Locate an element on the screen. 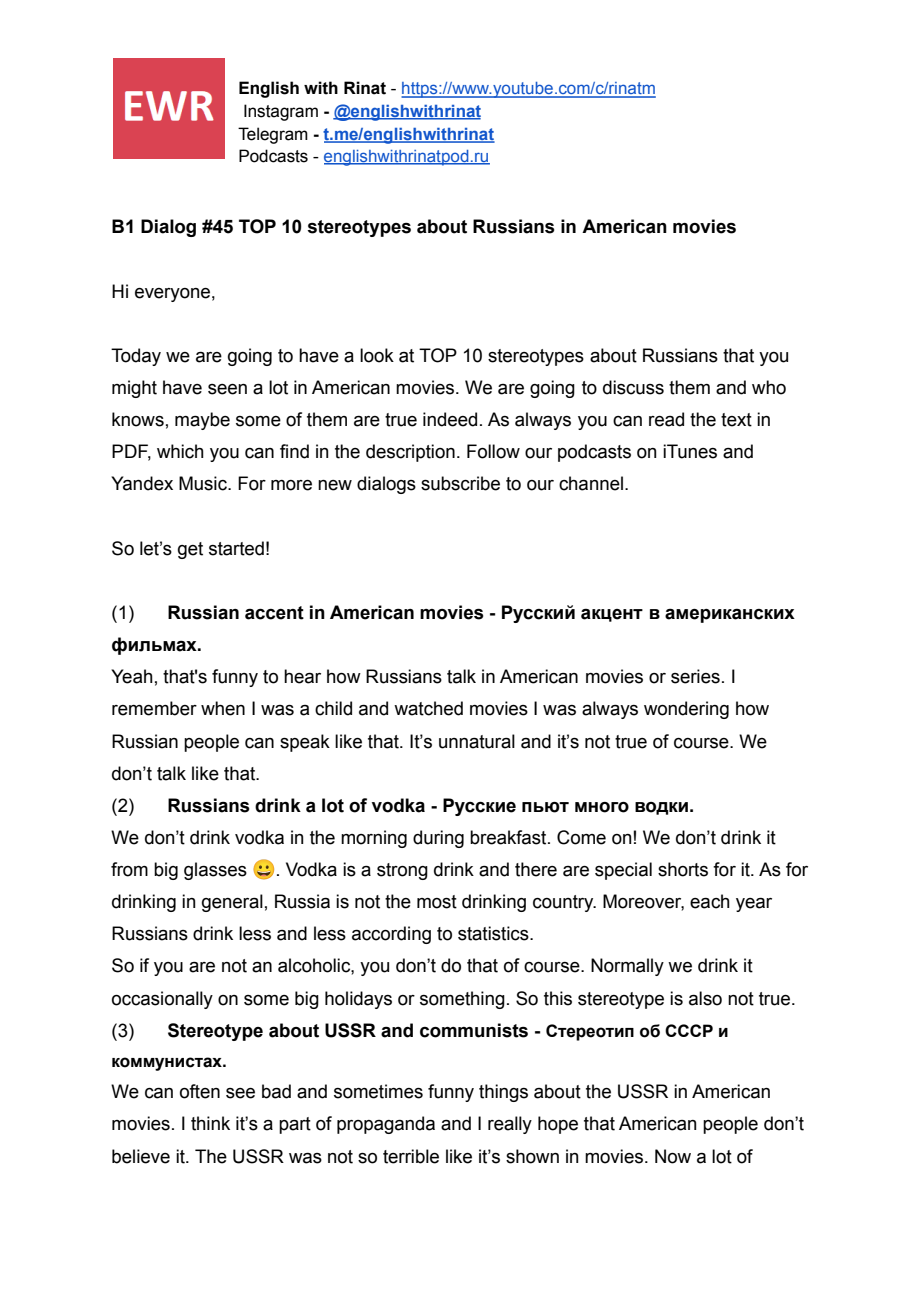  during is located at coordinates (438, 839).
